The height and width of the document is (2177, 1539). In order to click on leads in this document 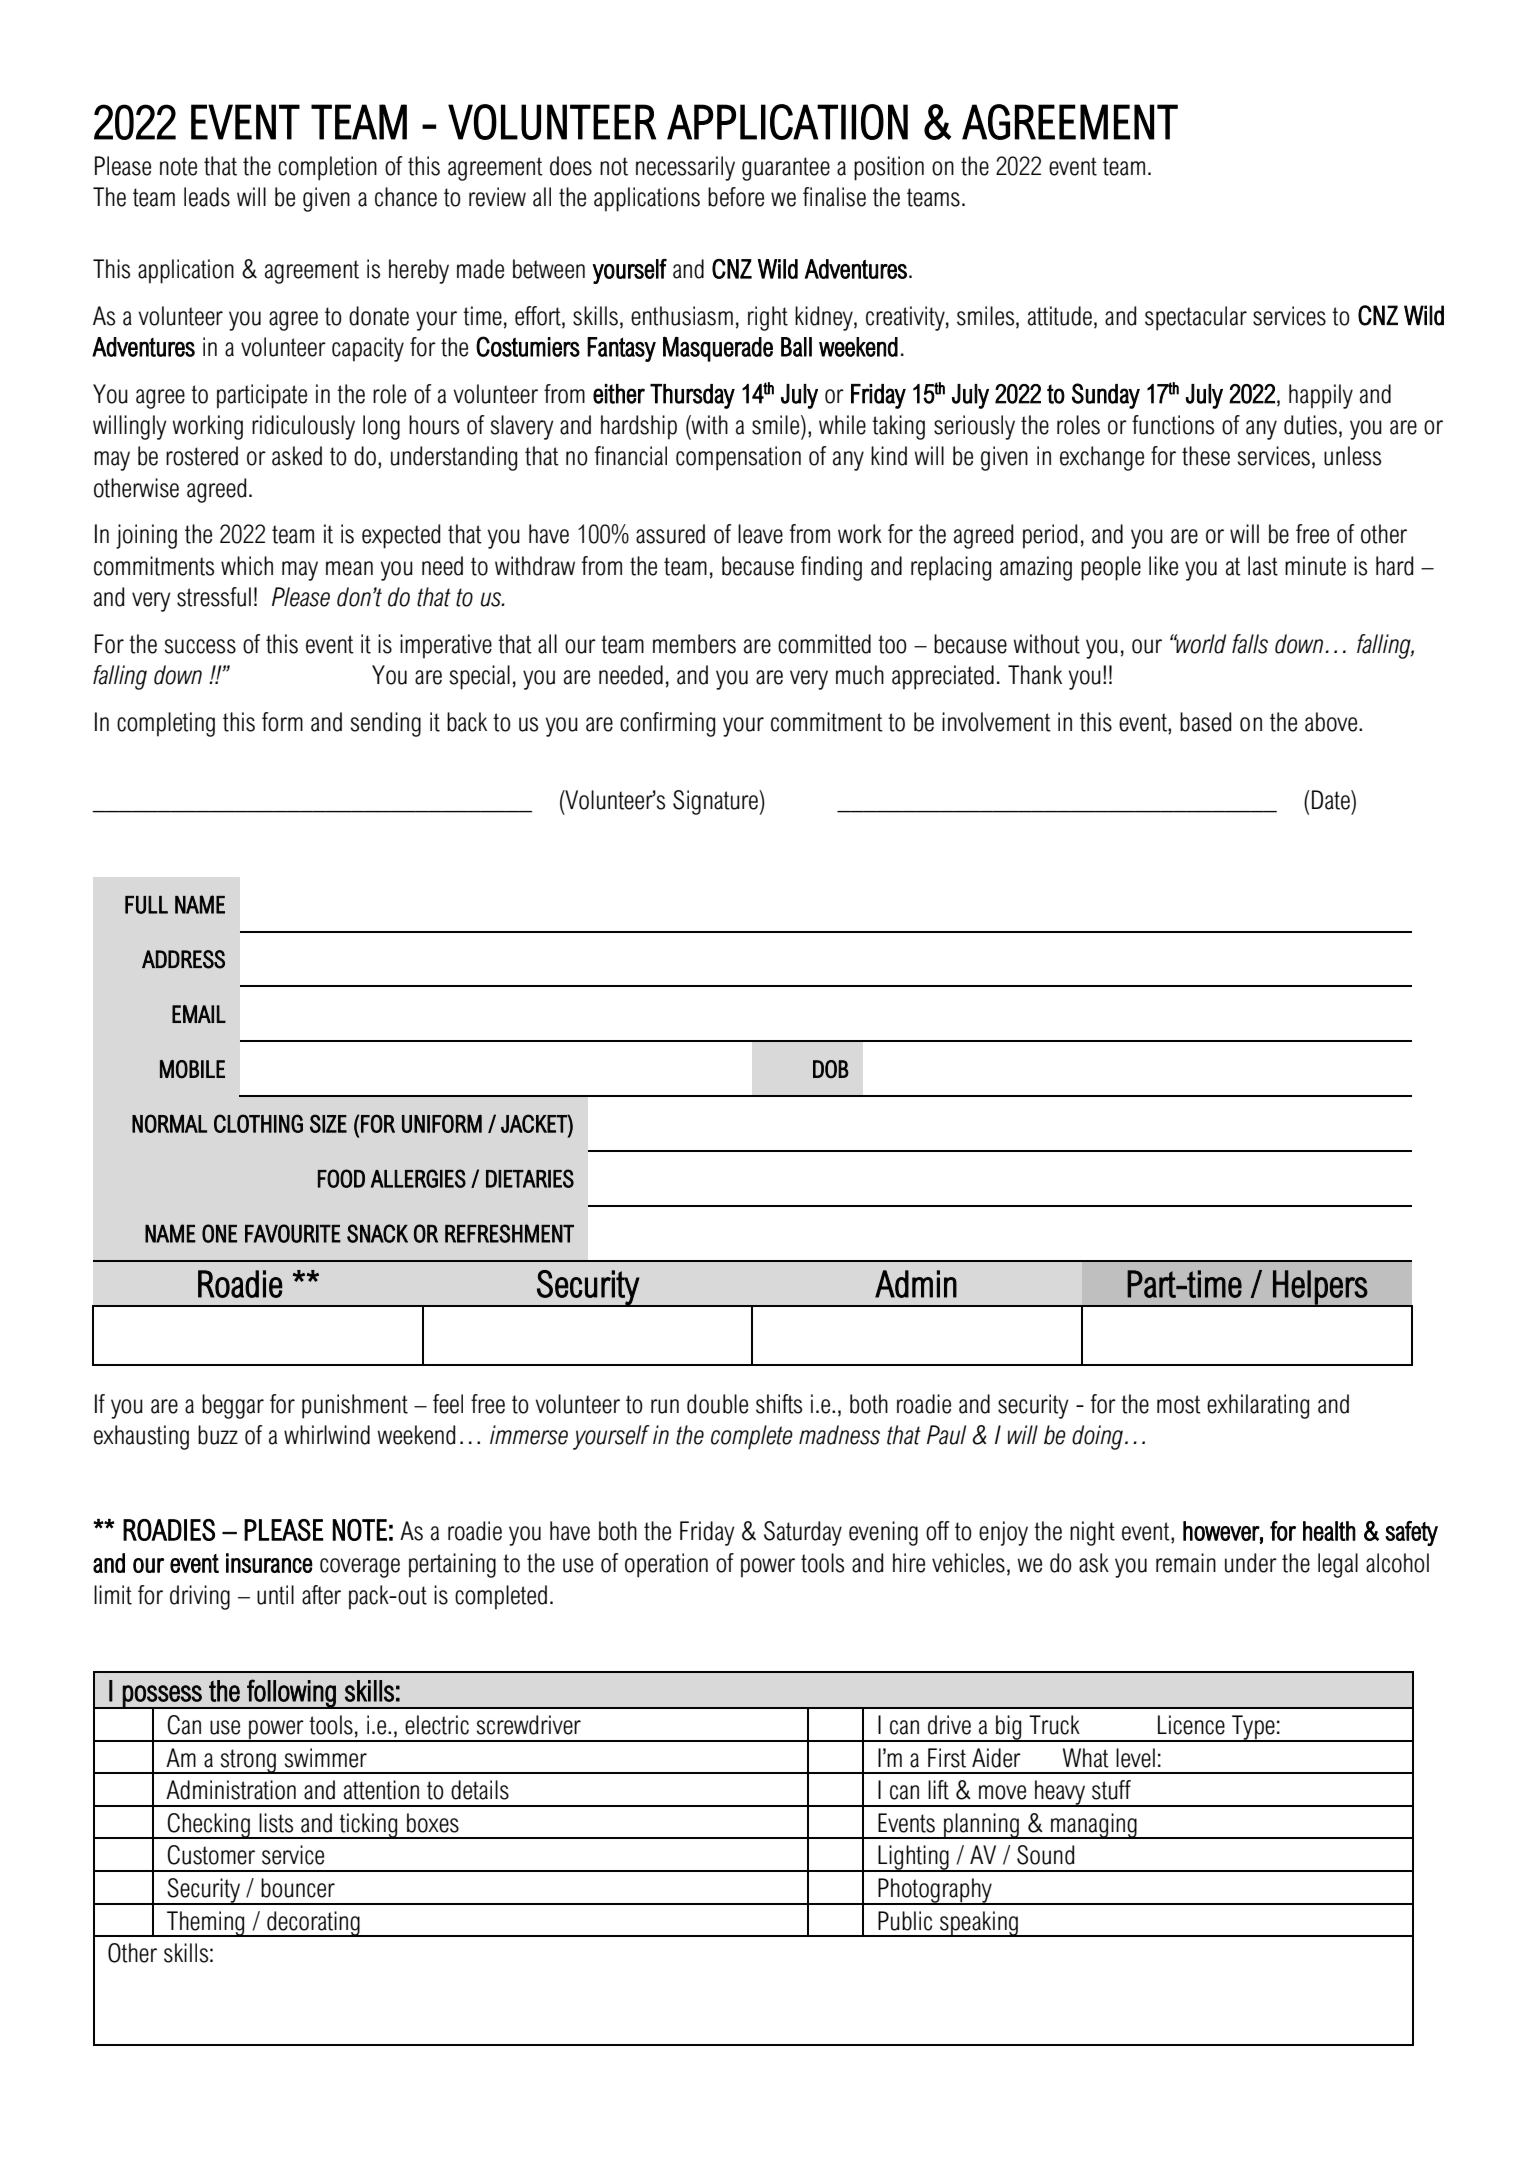, I will do `click(207, 197)`.
